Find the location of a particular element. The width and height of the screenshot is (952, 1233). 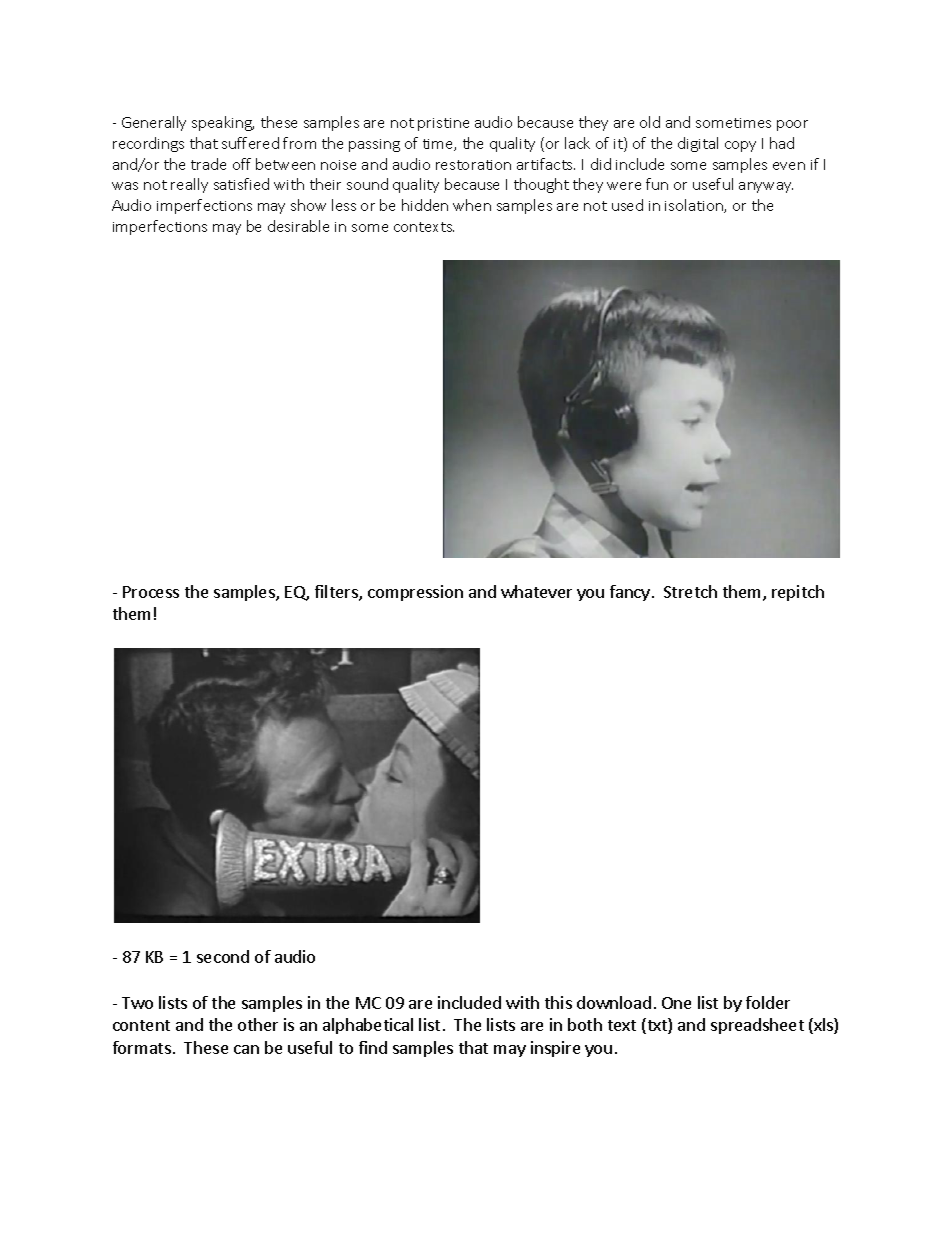

trade is located at coordinates (208, 164).
